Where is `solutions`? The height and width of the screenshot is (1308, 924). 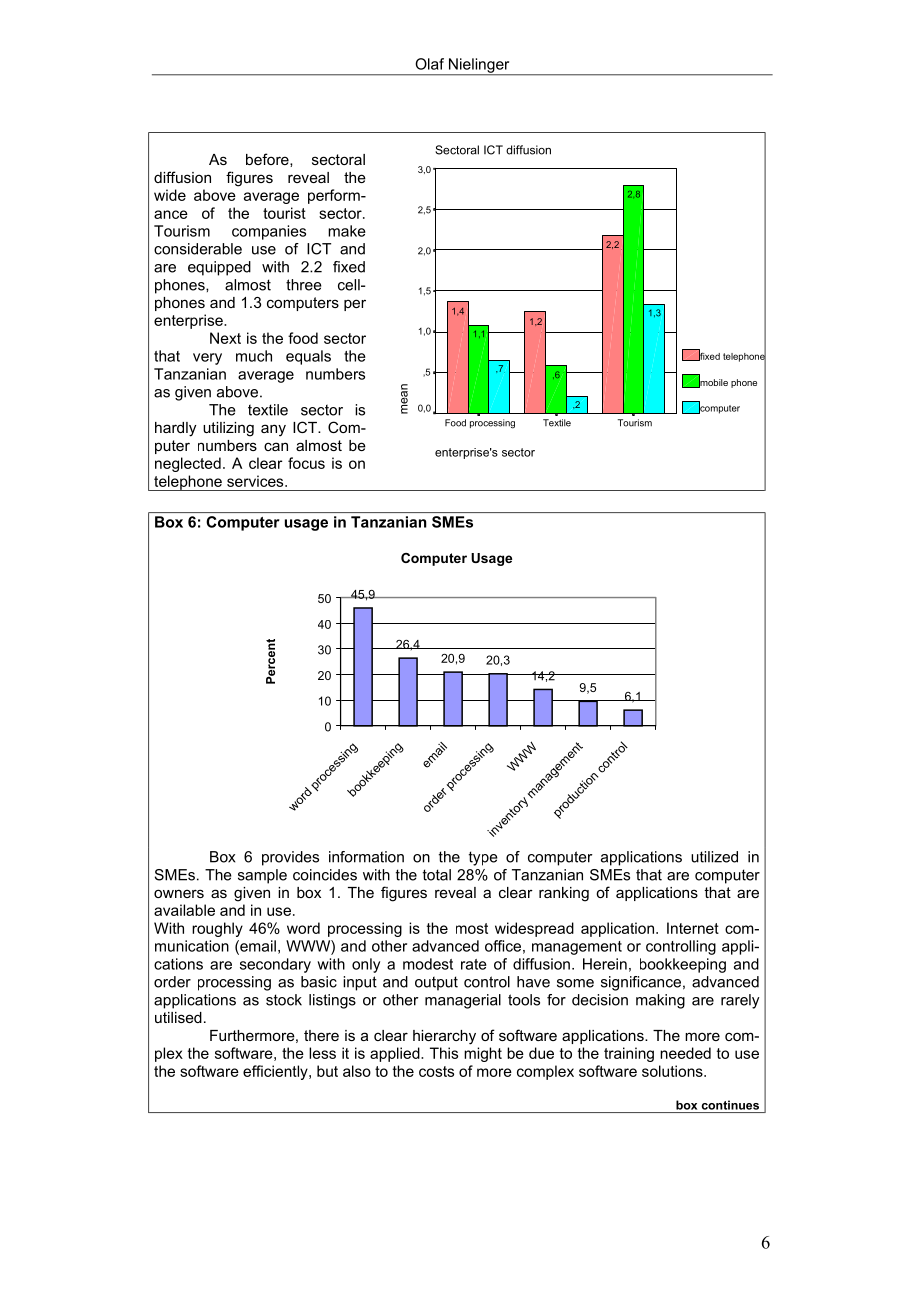 solutions is located at coordinates (673, 1071).
